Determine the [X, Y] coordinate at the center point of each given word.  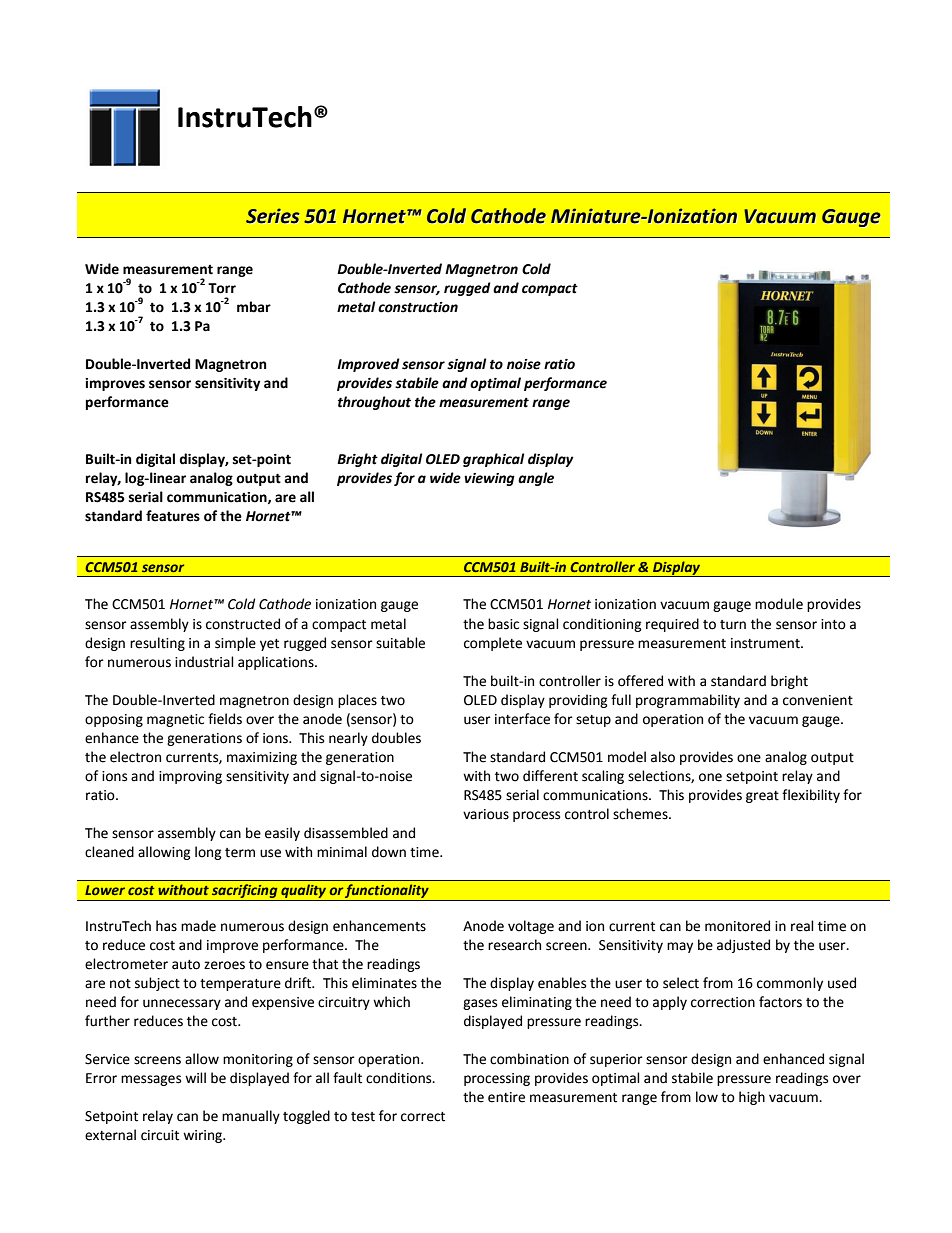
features [173, 516]
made [198, 926]
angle [536, 479]
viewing [489, 479]
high [752, 1098]
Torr [222, 288]
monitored [737, 926]
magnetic [175, 720]
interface [522, 719]
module [779, 604]
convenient [818, 700]
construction [418, 307]
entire [506, 1097]
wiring [204, 1136]
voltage [531, 927]
